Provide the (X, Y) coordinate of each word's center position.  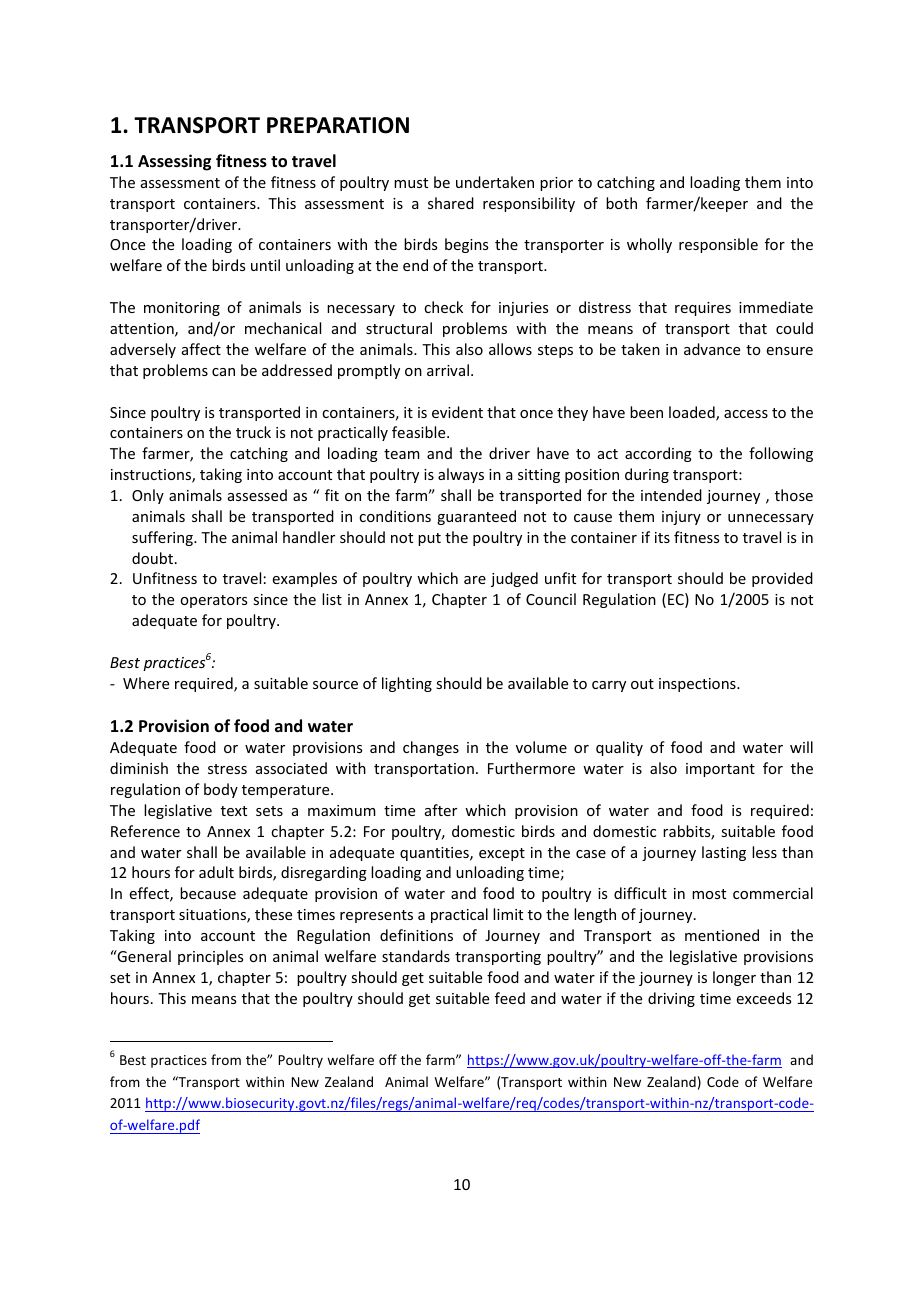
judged (514, 579)
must (411, 183)
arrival (448, 370)
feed (510, 998)
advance (712, 349)
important (720, 770)
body (221, 790)
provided (782, 579)
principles (210, 957)
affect (201, 349)
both (621, 203)
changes (431, 748)
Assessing (174, 162)
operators (213, 601)
